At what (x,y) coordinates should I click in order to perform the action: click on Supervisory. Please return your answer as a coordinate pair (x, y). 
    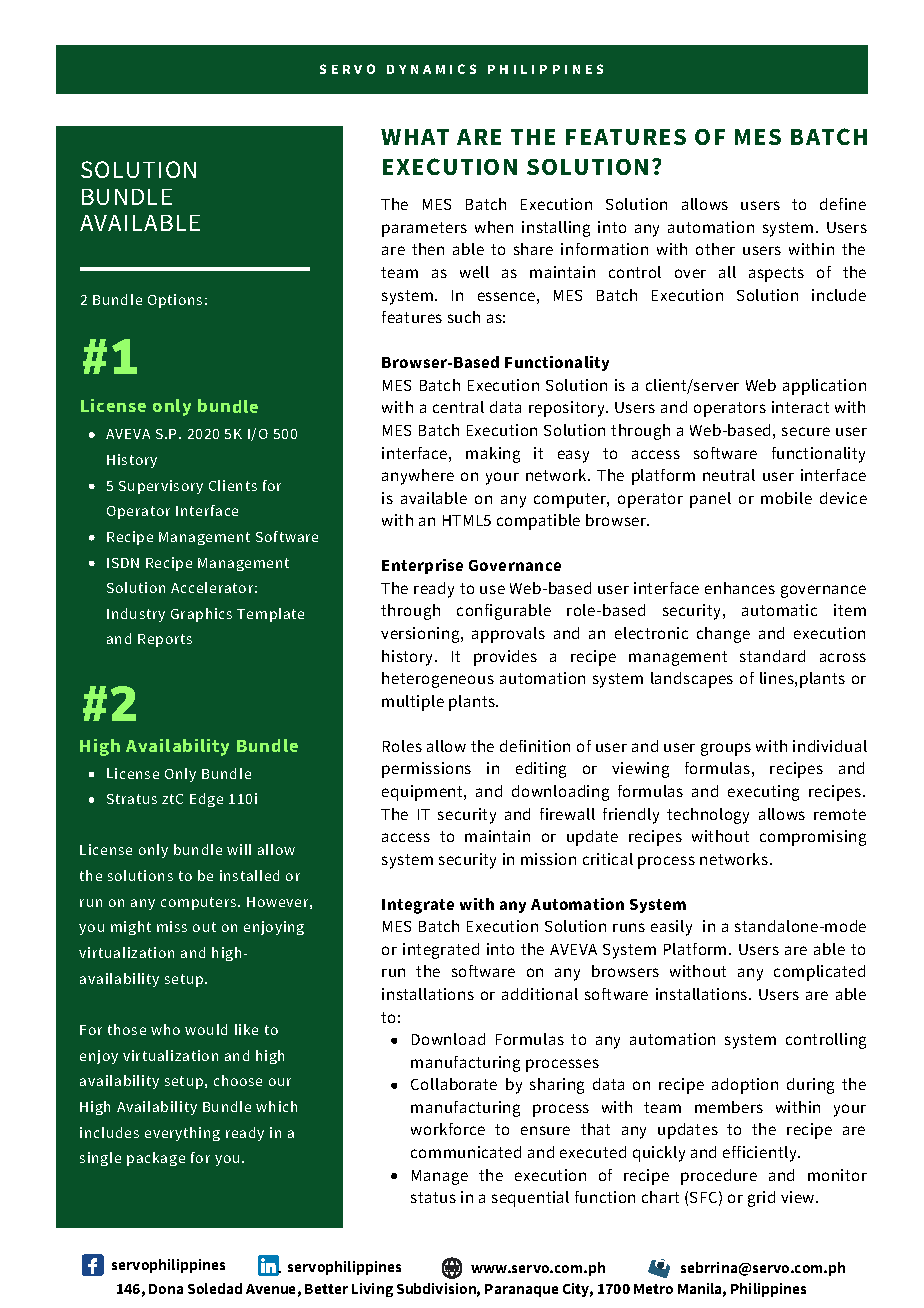
    Looking at the image, I should click on (161, 487).
